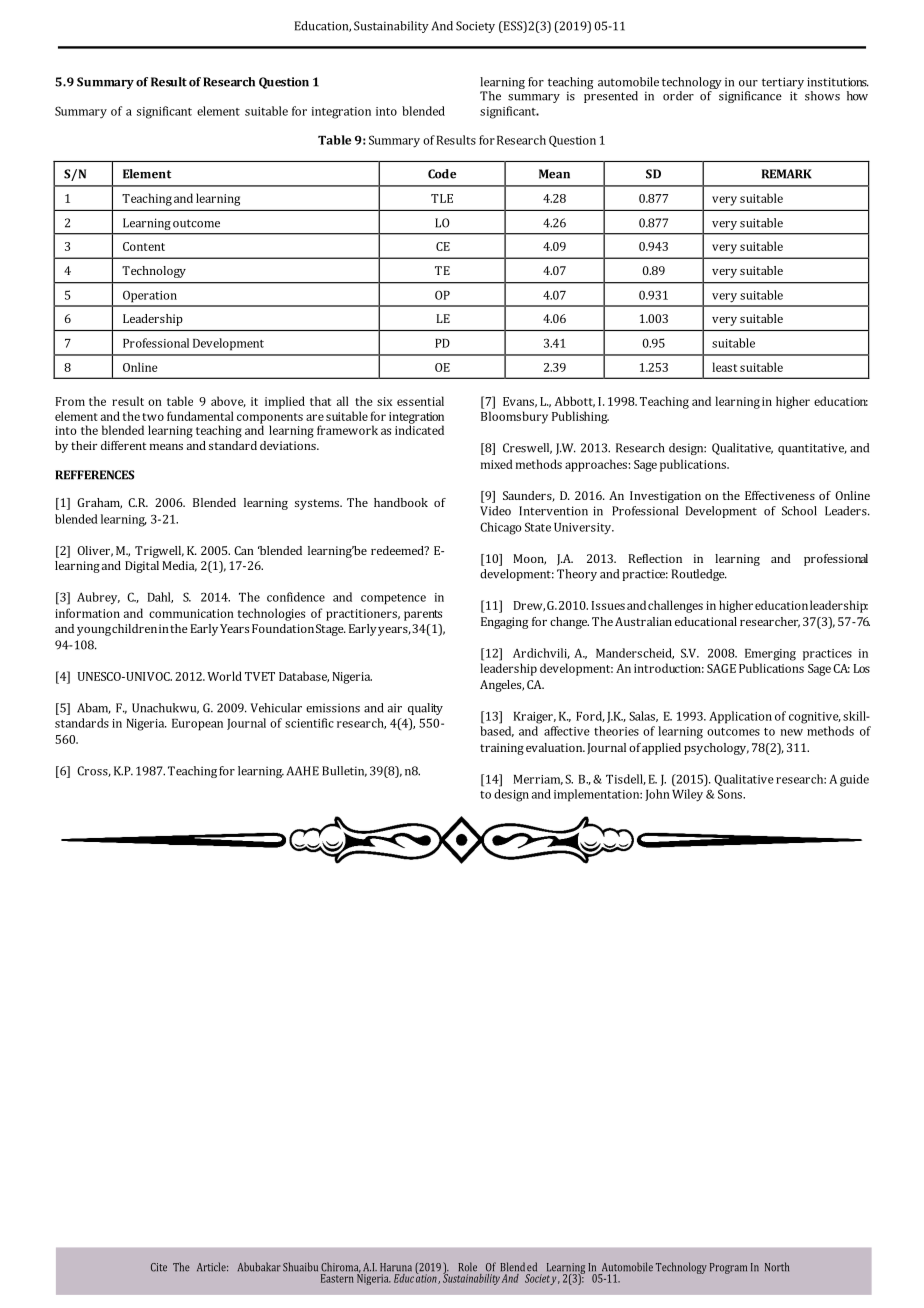  What do you see at coordinates (197, 725) in the document?
I see `European` at bounding box center [197, 725].
